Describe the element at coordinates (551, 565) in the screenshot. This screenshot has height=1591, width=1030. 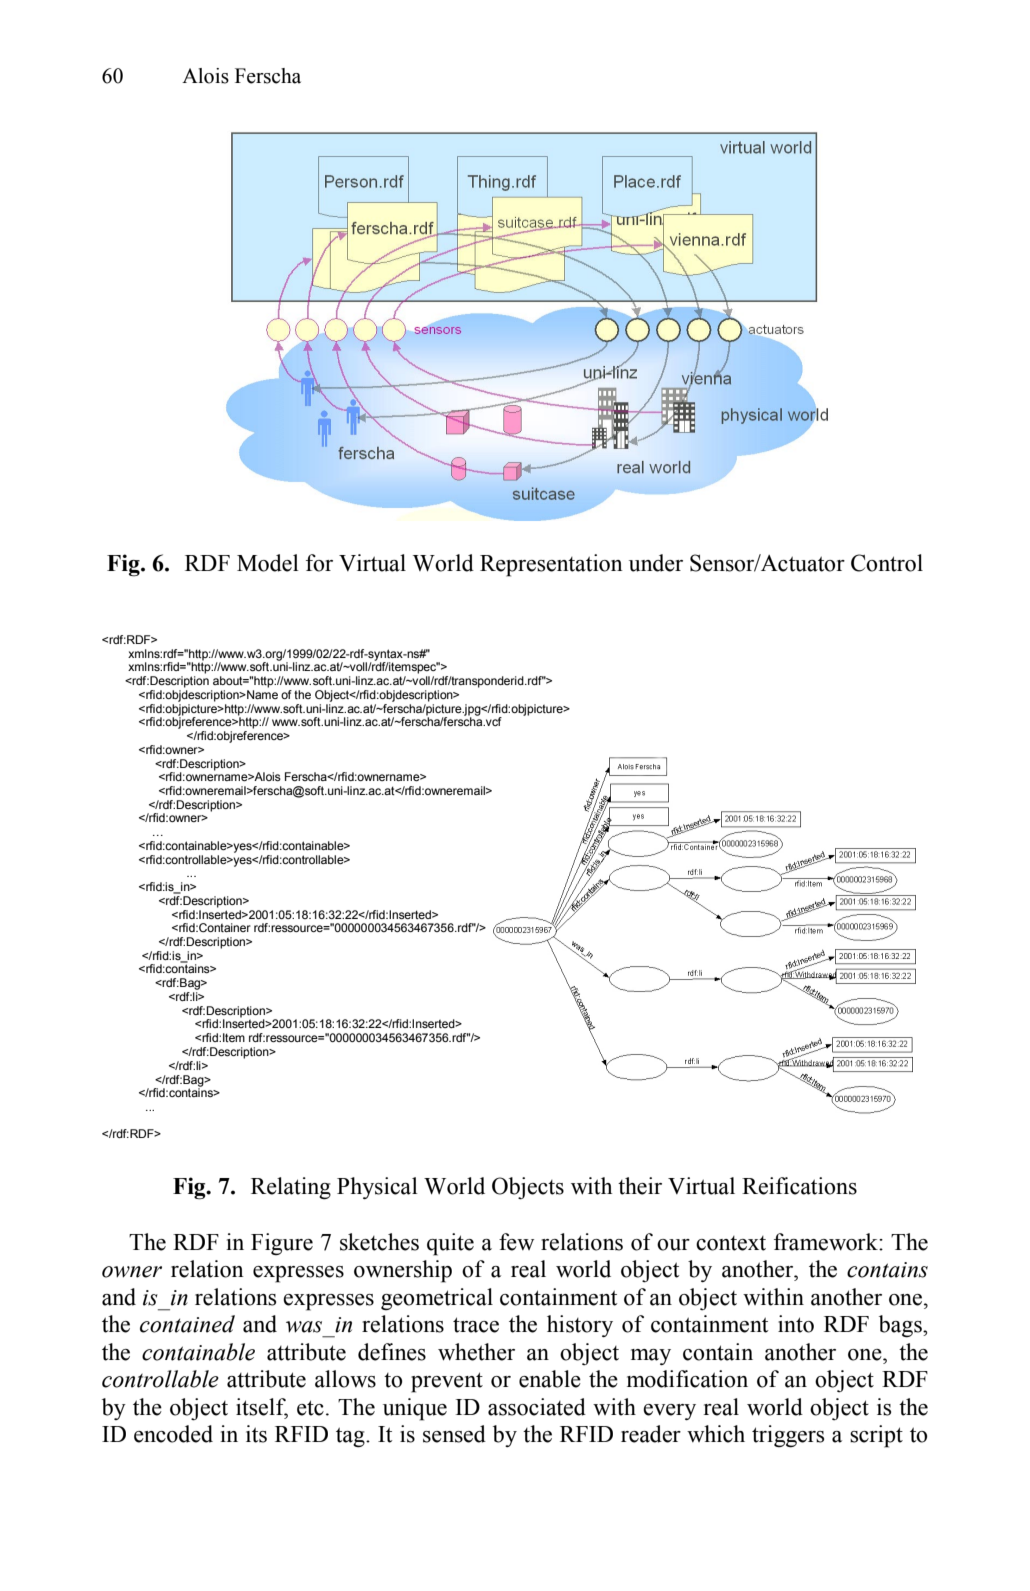
I see `Representation` at that location.
